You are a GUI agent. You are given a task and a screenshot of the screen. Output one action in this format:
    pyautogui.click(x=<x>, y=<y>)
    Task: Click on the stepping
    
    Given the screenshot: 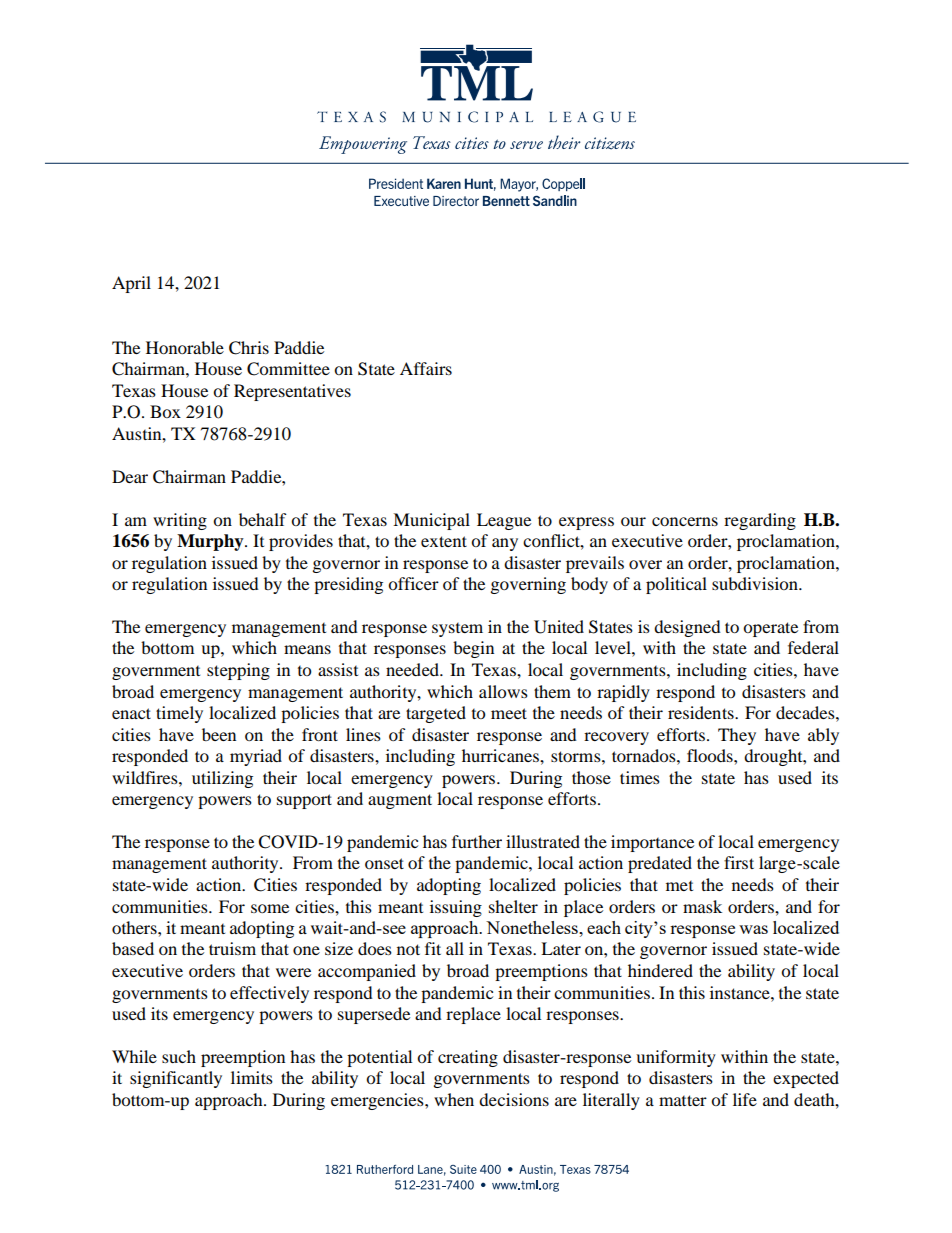 What is the action you would take?
    pyautogui.click(x=238, y=671)
